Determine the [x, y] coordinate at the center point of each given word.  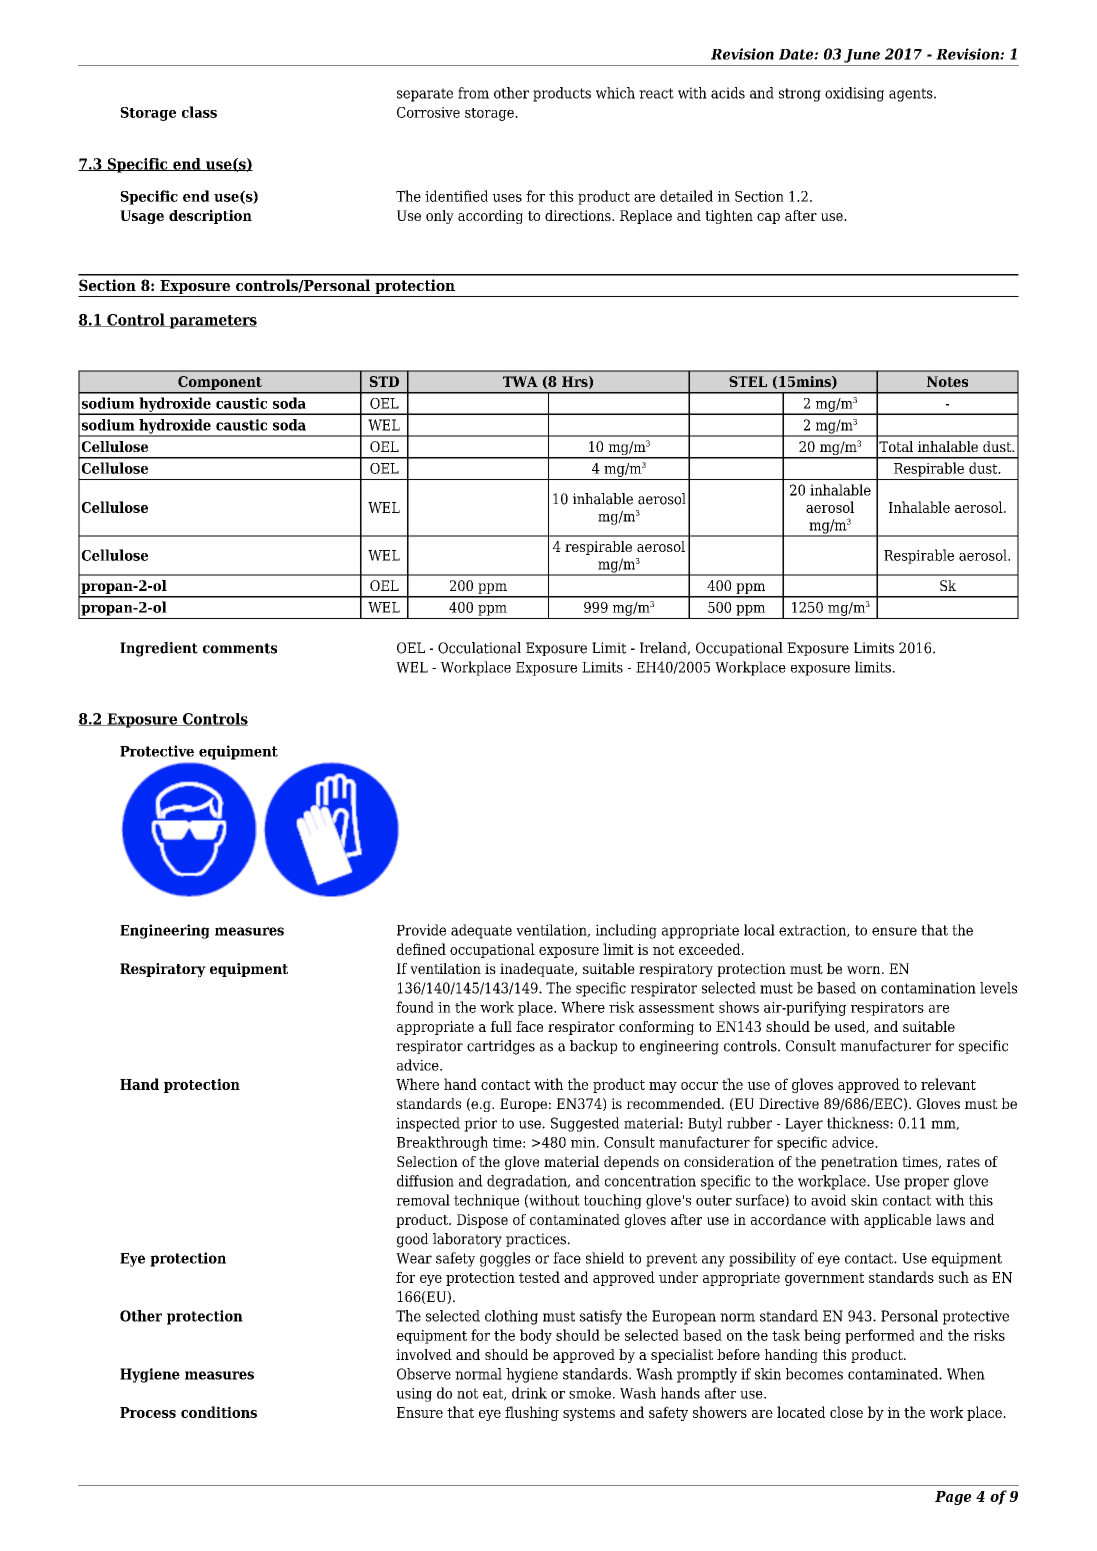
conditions [219, 1412]
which [615, 93]
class [199, 112]
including [626, 931]
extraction [813, 930]
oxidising [854, 94]
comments [240, 648]
